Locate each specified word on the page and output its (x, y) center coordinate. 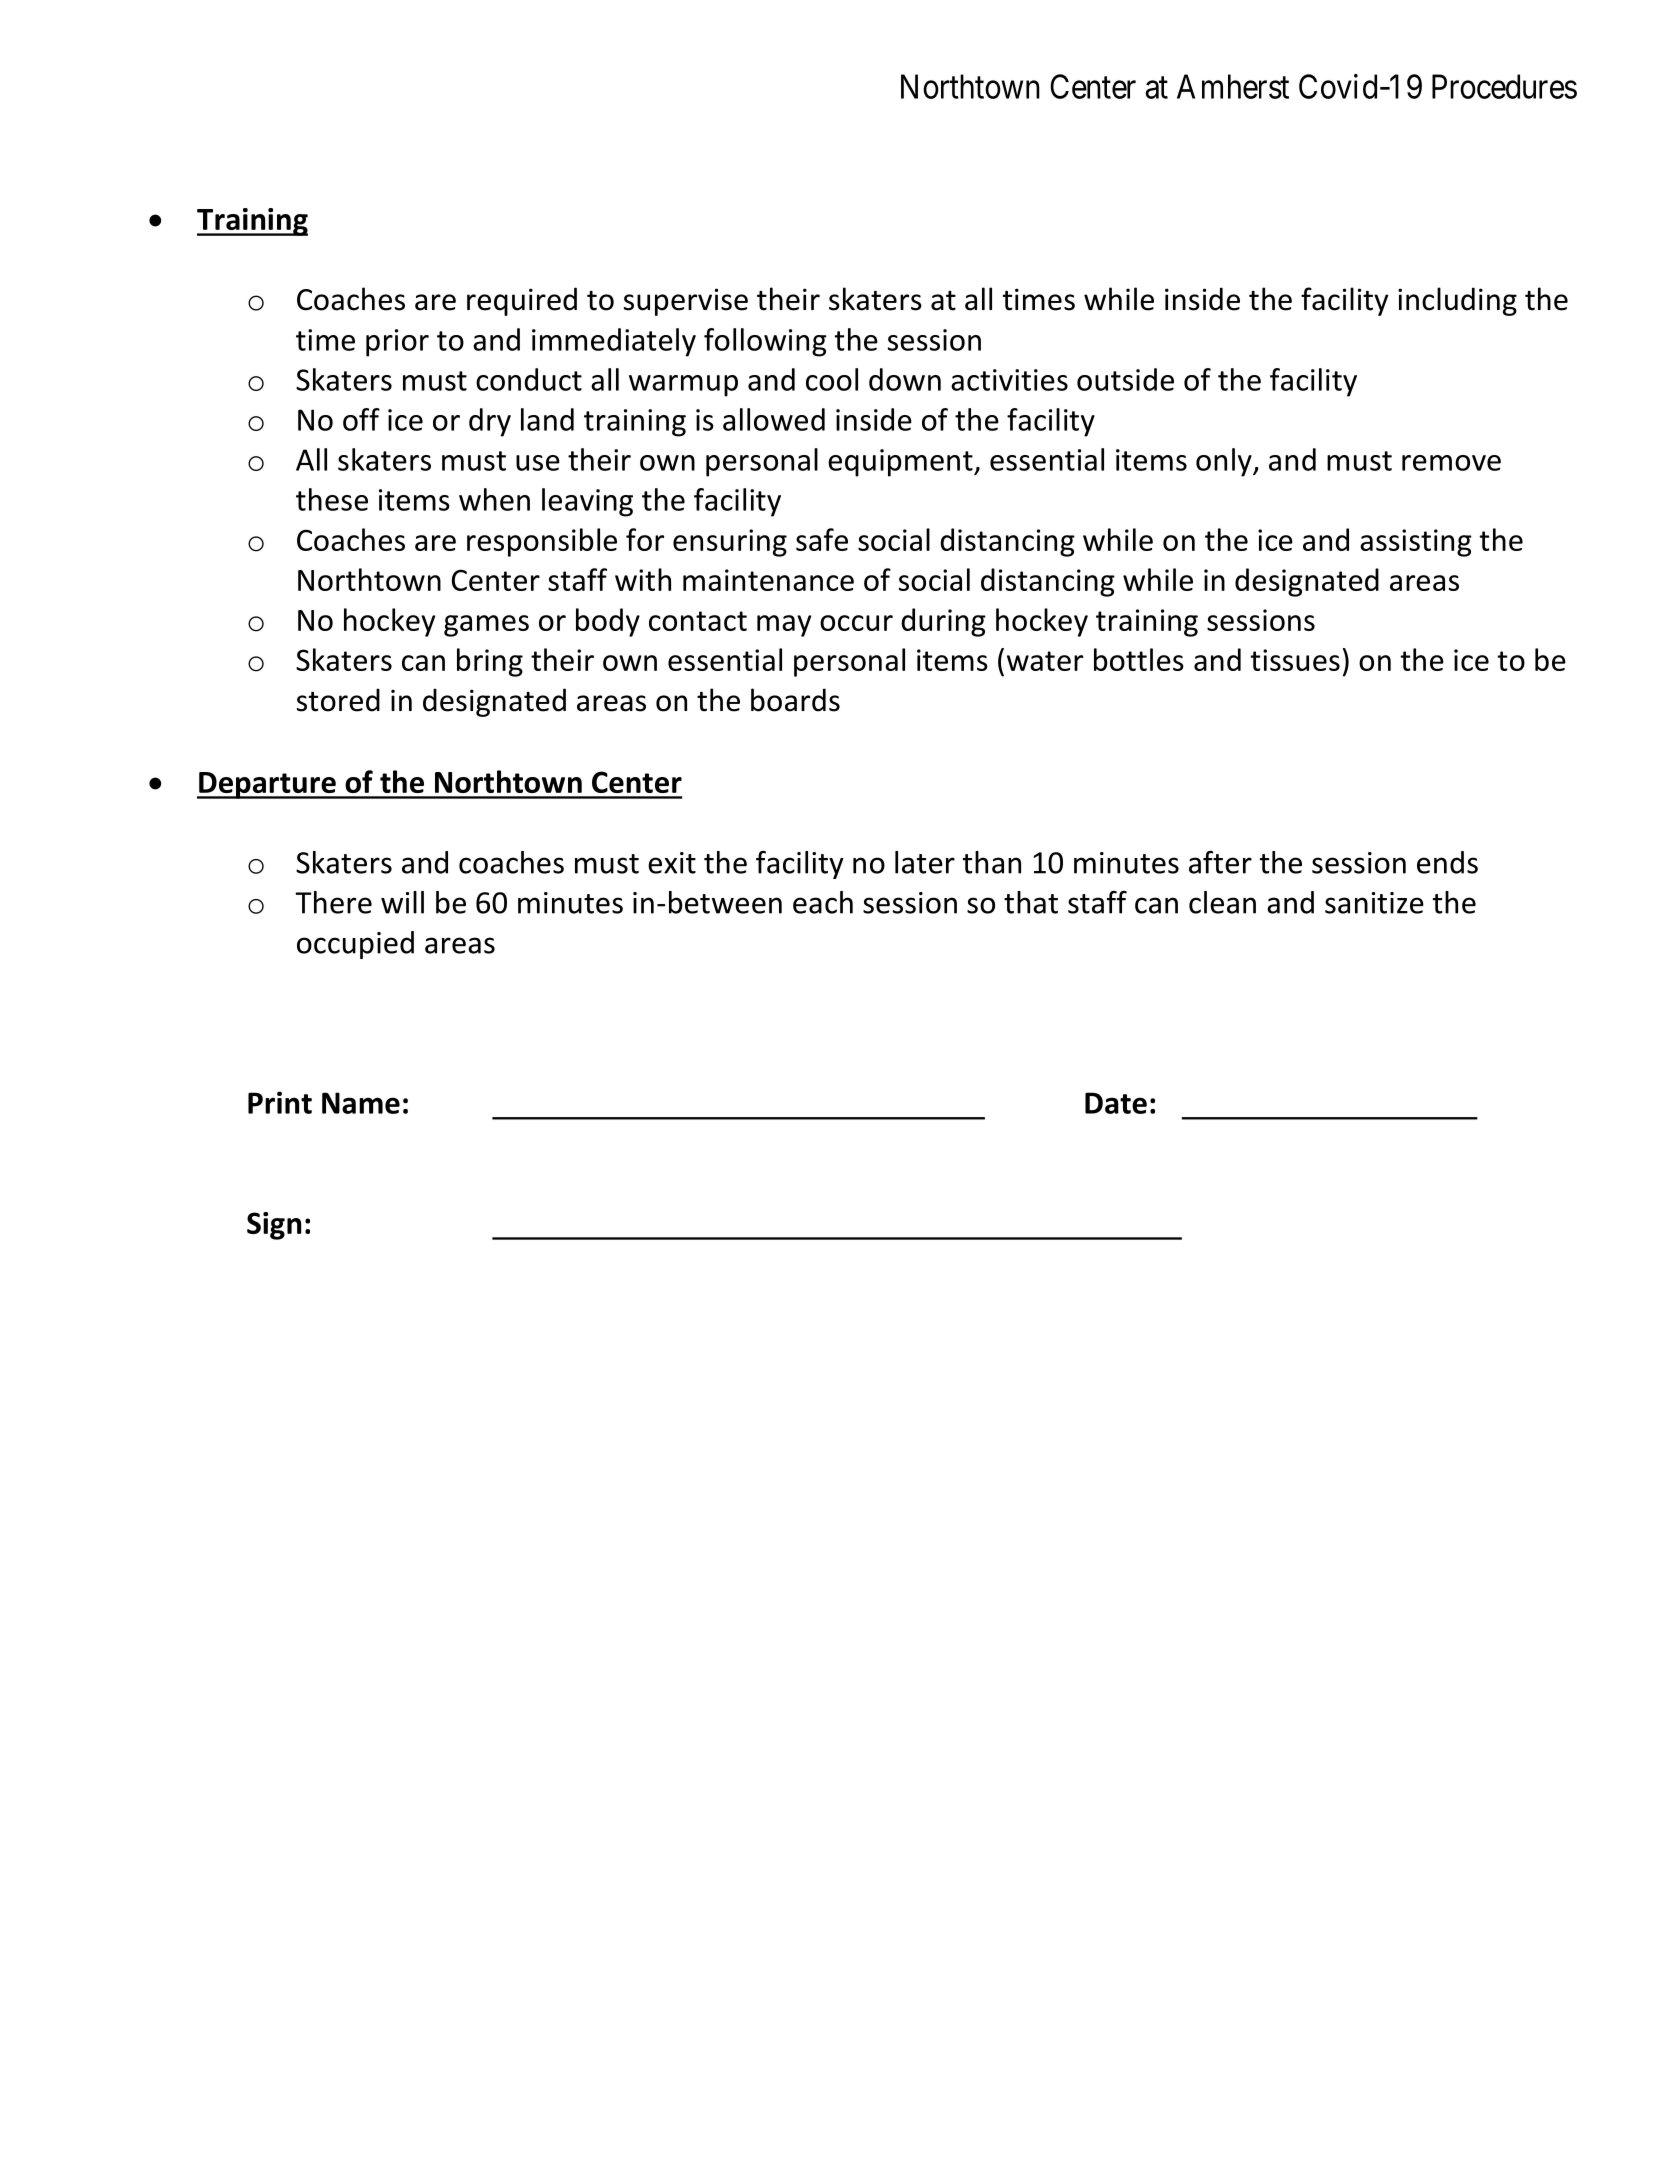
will (402, 902)
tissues (1295, 660)
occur (856, 623)
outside (1125, 379)
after (1220, 862)
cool (832, 379)
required (522, 301)
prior (397, 343)
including (1457, 301)
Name (361, 1103)
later (925, 862)
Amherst (1233, 86)
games (486, 626)
